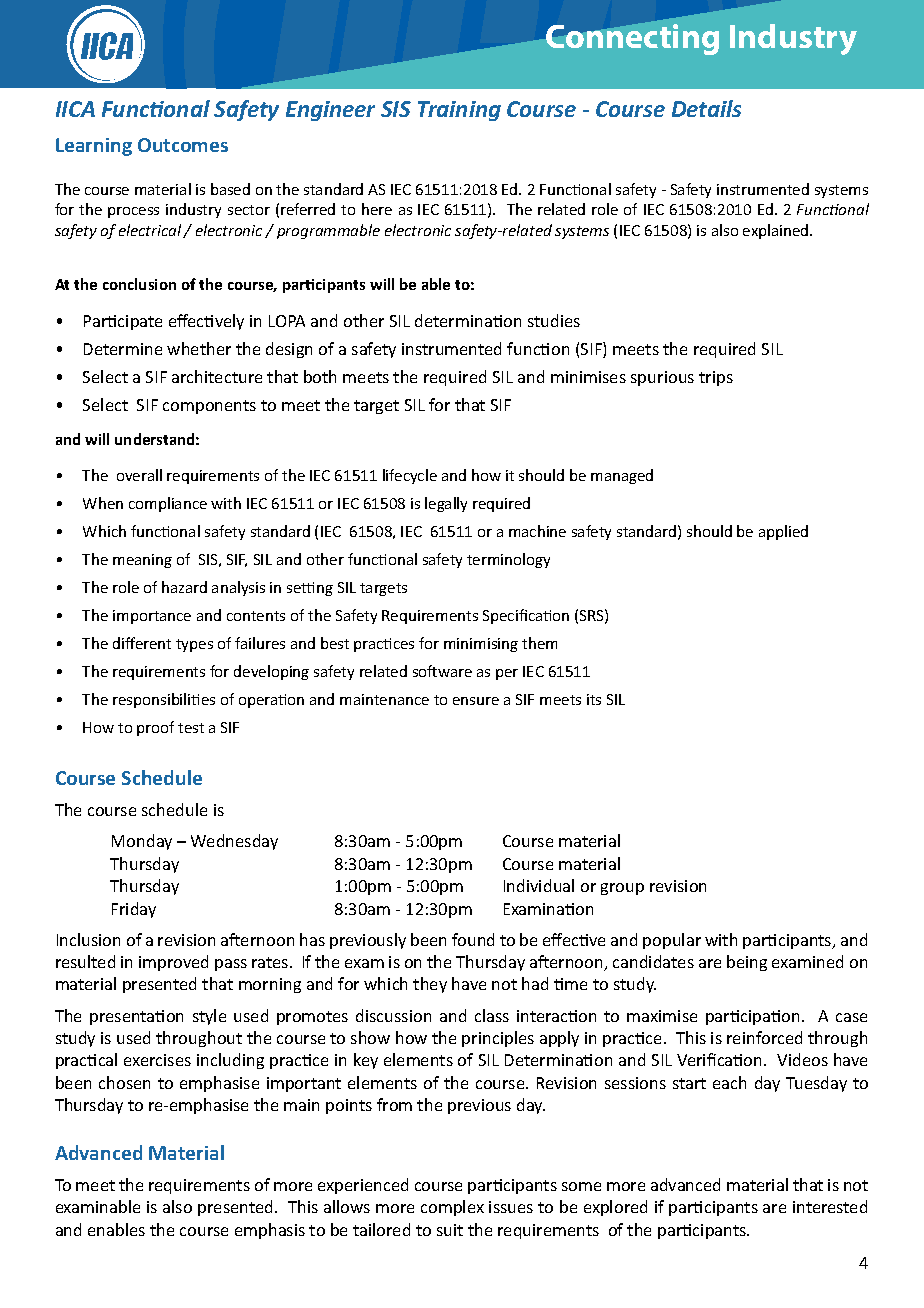 The width and height of the image is (924, 1308). What do you see at coordinates (706, 108) in the image?
I see `Details` at bounding box center [706, 108].
